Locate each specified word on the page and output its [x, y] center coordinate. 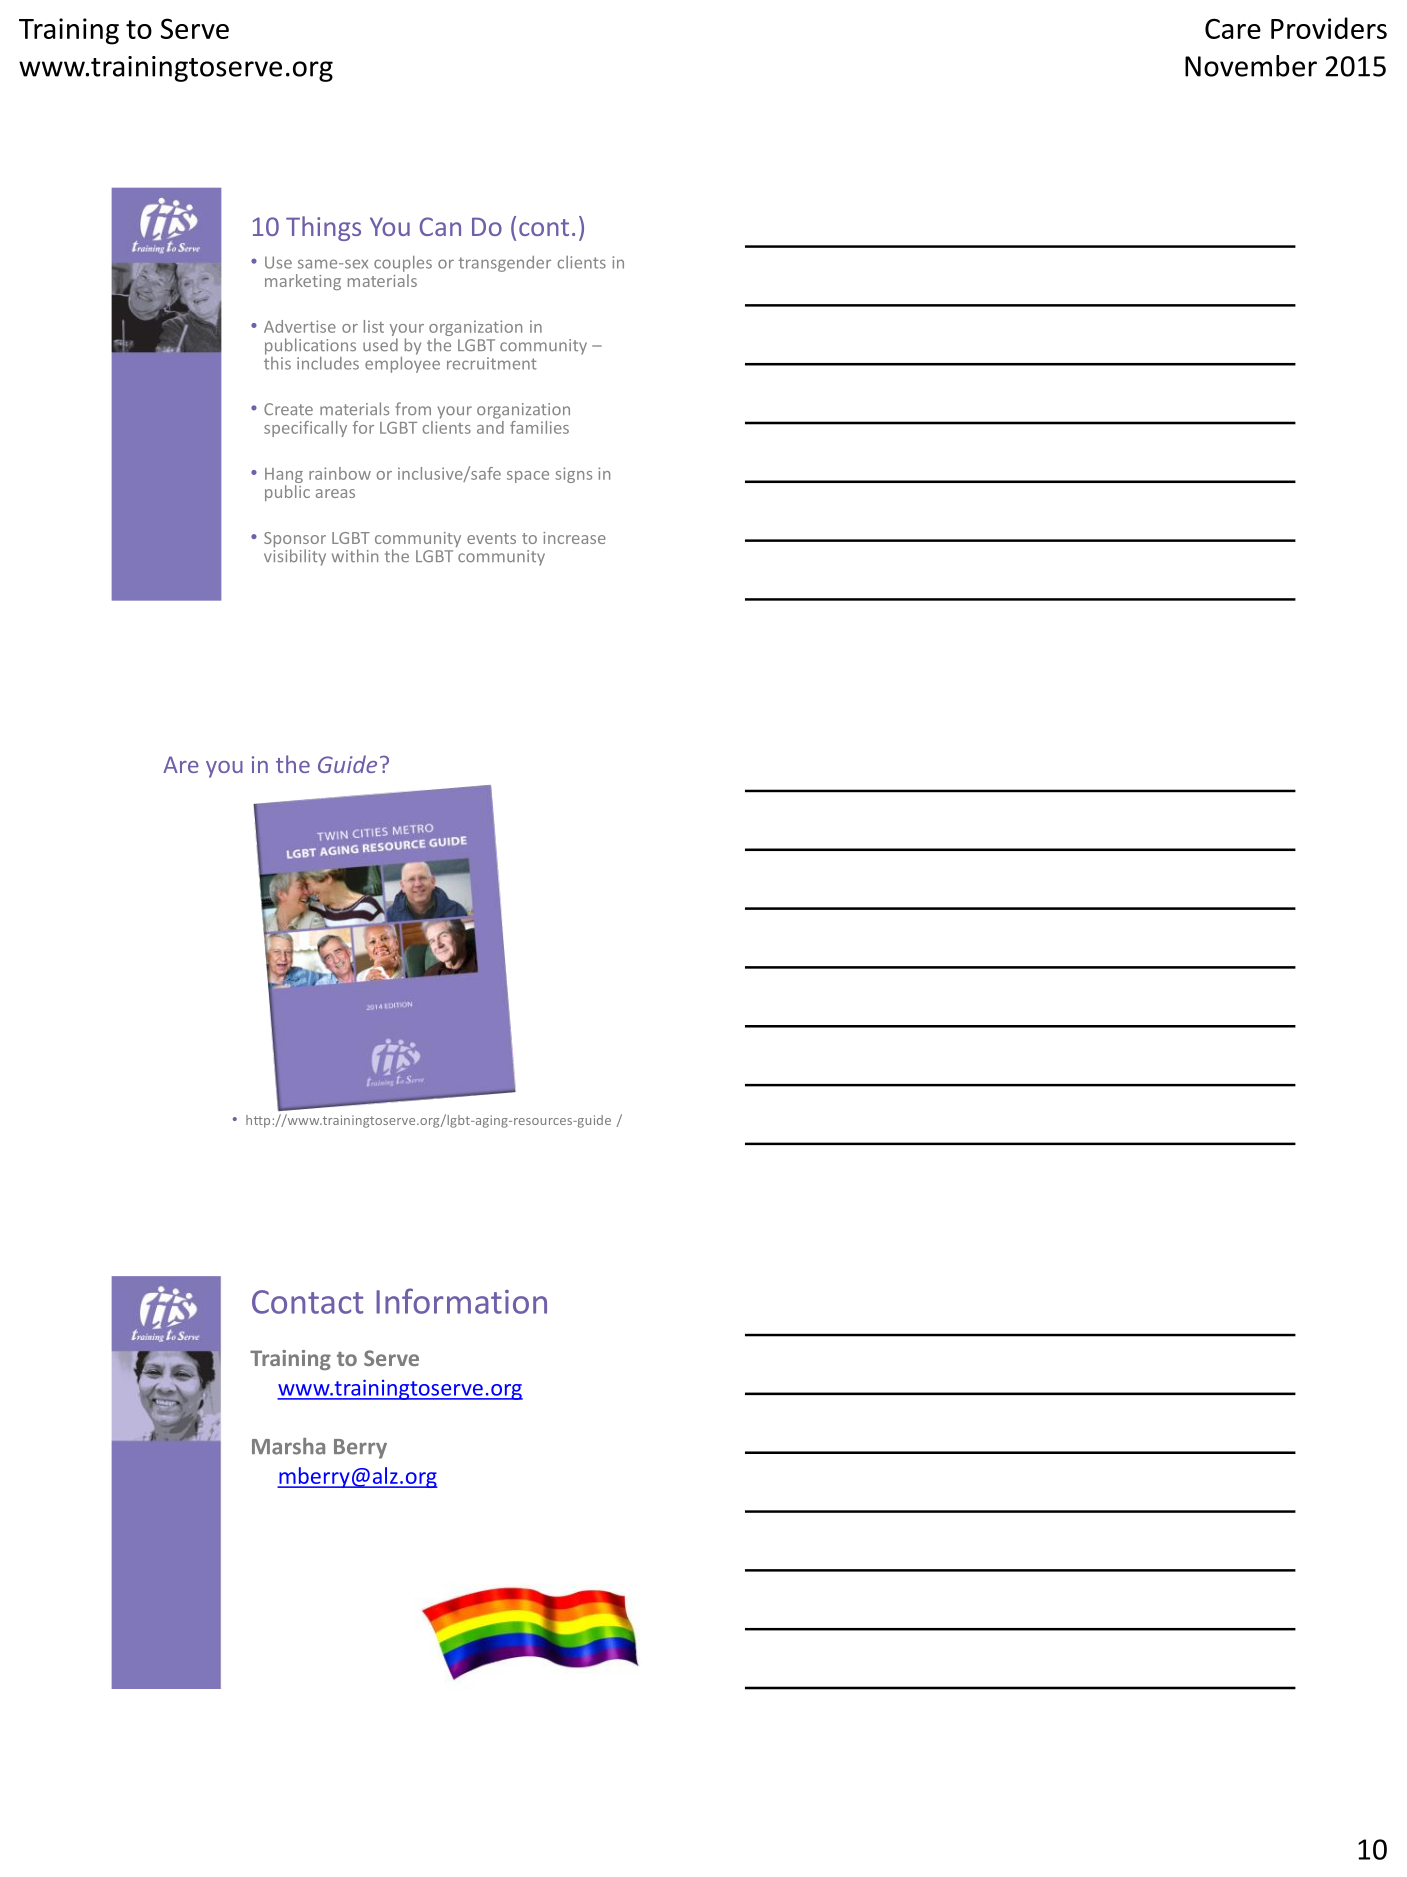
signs [573, 475]
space [528, 477]
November [1251, 66]
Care [1233, 28]
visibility [295, 557]
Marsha [288, 1446]
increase [574, 538]
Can [440, 226]
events [491, 538]
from [413, 408]
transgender [505, 264]
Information [461, 1301]
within [355, 555]
